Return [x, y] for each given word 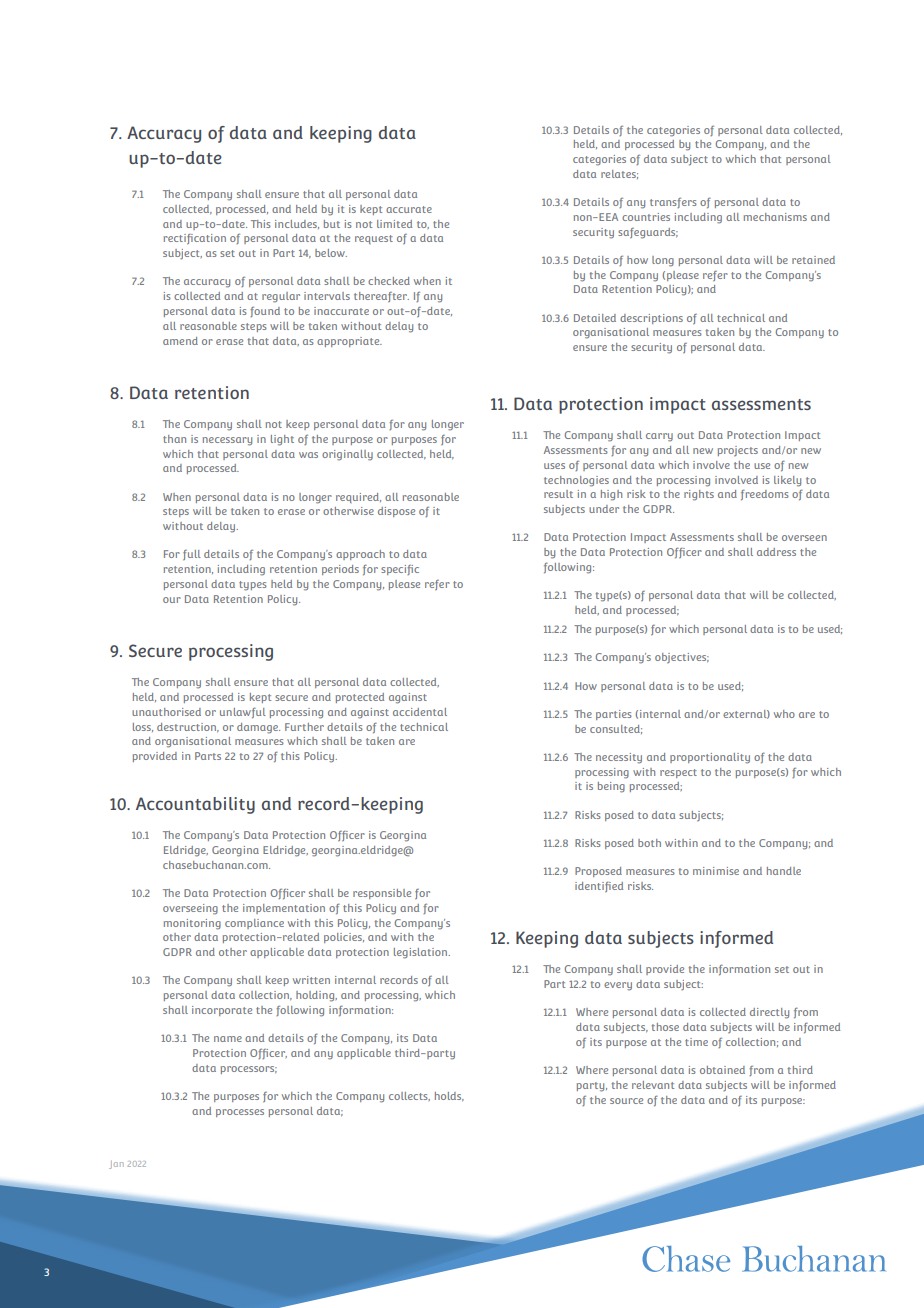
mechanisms [775, 217]
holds [449, 1096]
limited [394, 224]
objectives [682, 658]
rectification [195, 239]
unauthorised [166, 712]
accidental [420, 712]
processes [240, 1113]
